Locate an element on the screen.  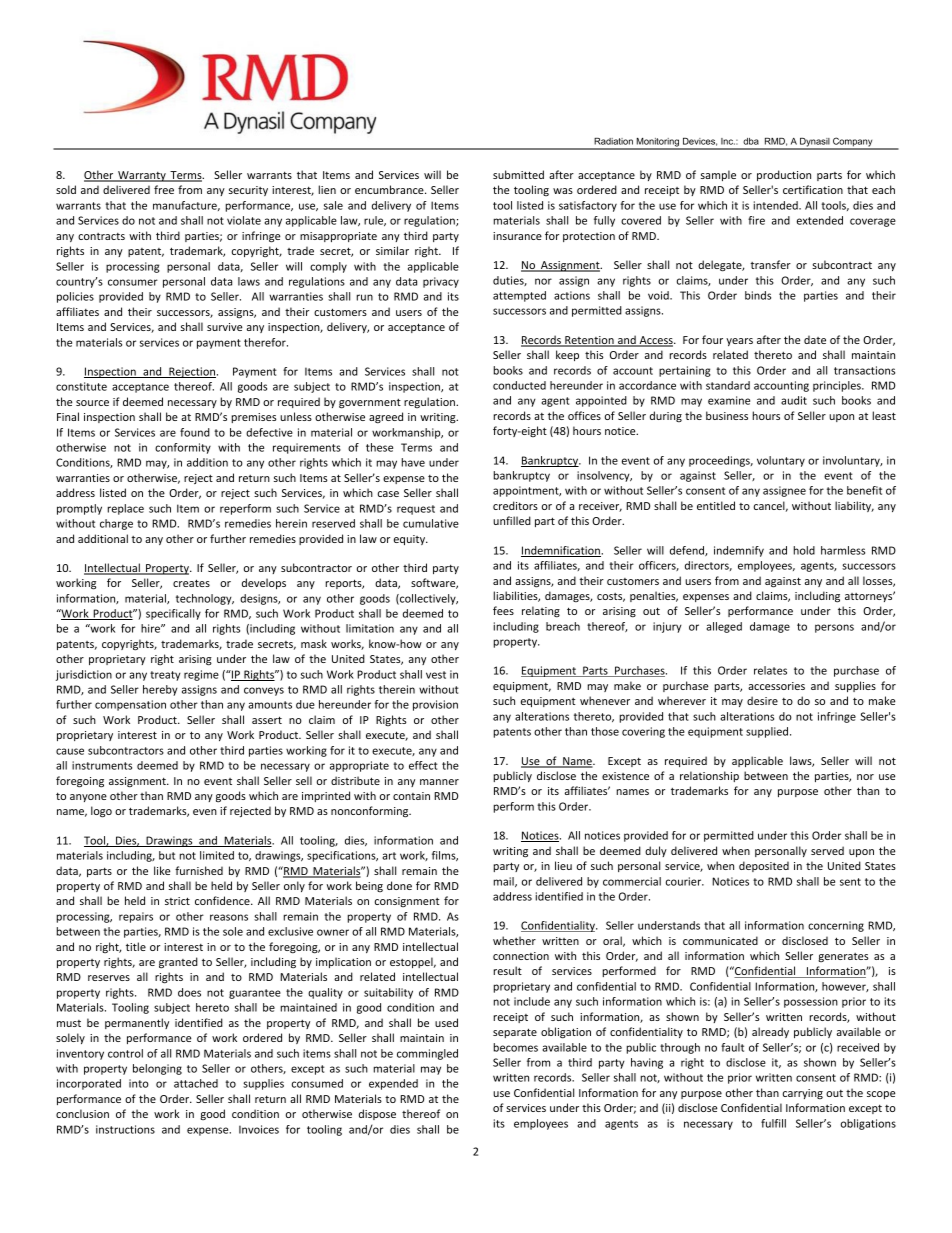
certification is located at coordinates (813, 189).
